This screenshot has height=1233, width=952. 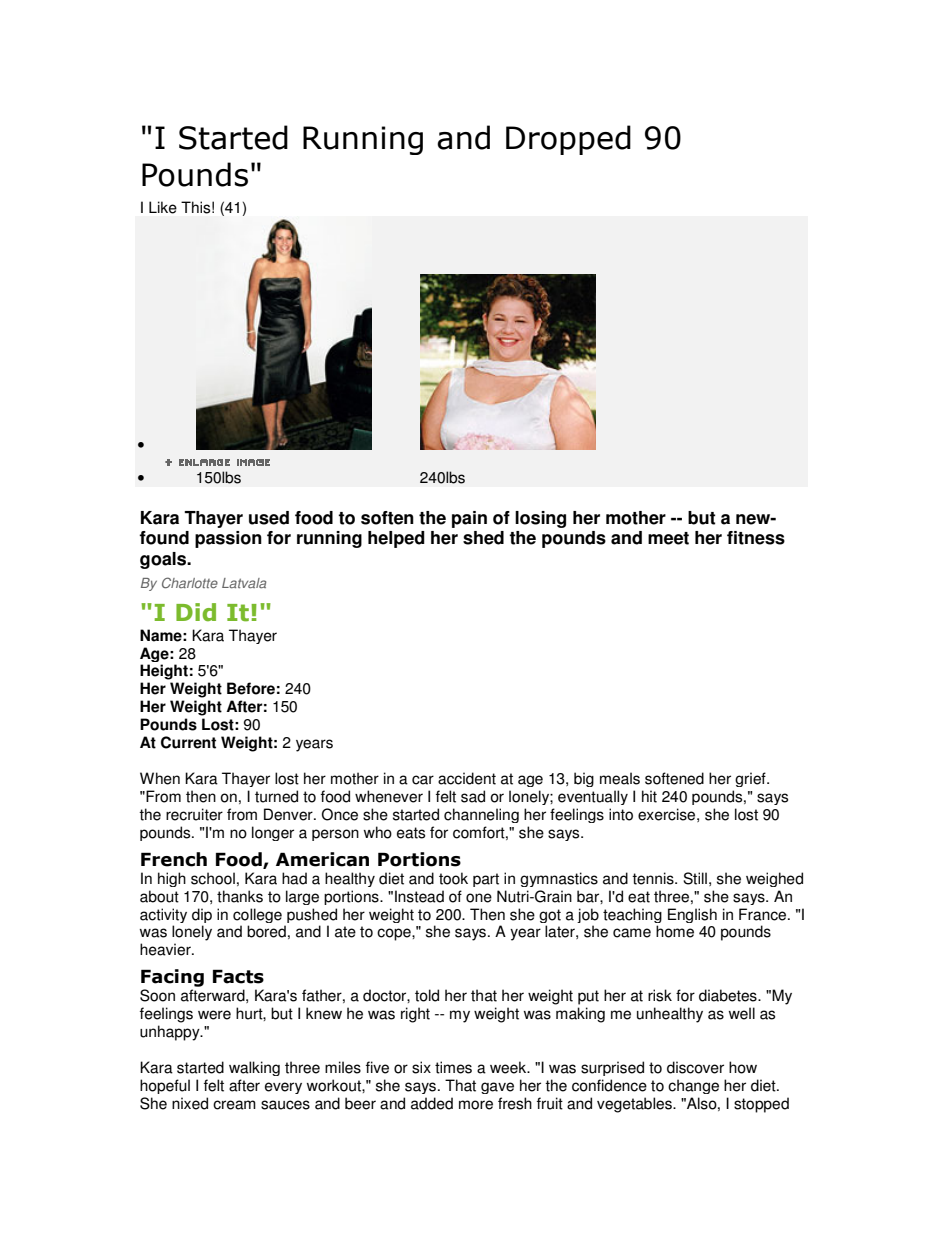 I want to click on meet, so click(x=668, y=538).
